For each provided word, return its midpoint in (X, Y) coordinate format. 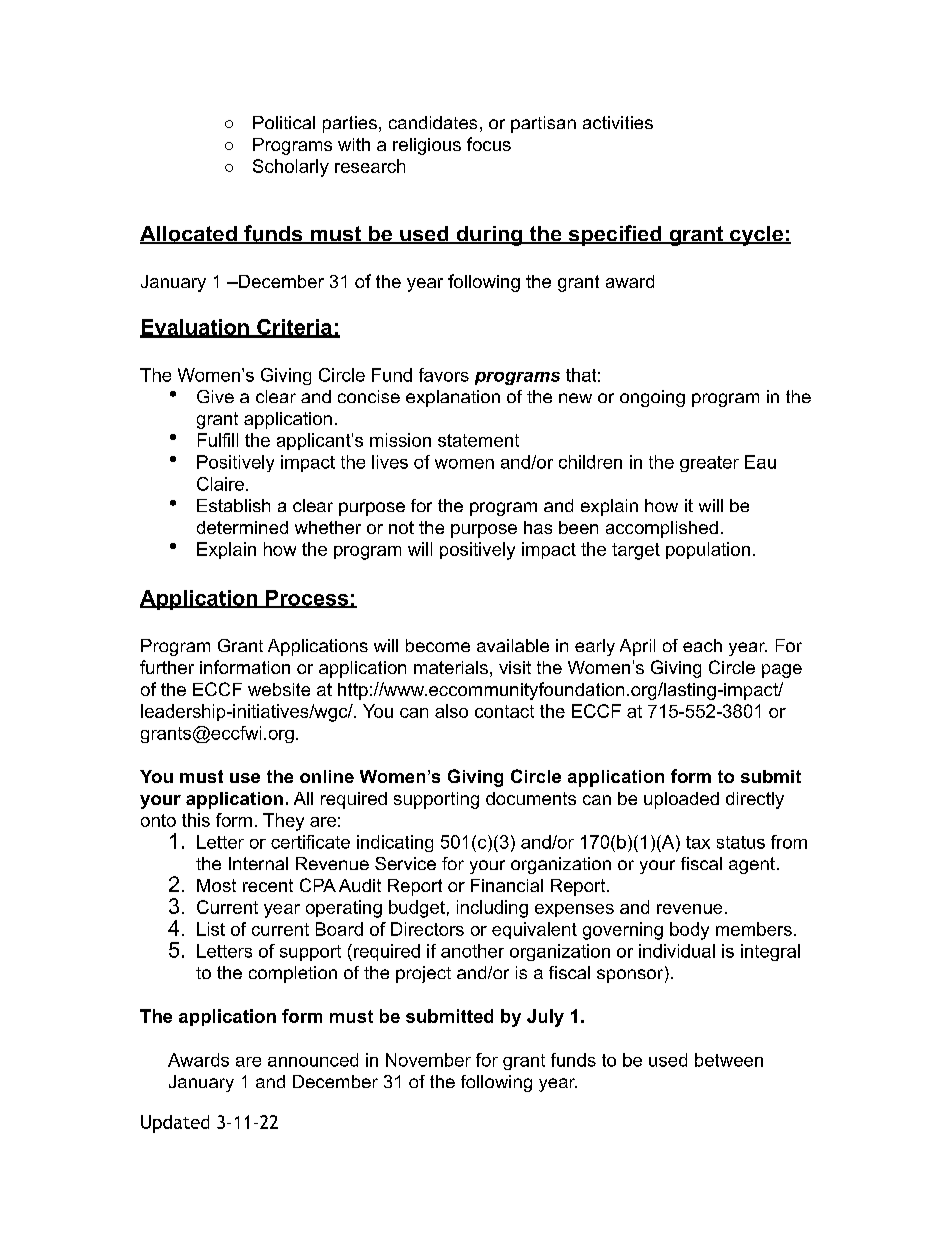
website (279, 689)
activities (618, 122)
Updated (175, 1124)
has (538, 527)
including (492, 909)
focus (489, 144)
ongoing (652, 398)
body (689, 931)
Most (216, 885)
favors (444, 375)
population (708, 550)
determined (242, 527)
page (782, 671)
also (451, 711)
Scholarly (291, 168)
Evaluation (195, 328)
